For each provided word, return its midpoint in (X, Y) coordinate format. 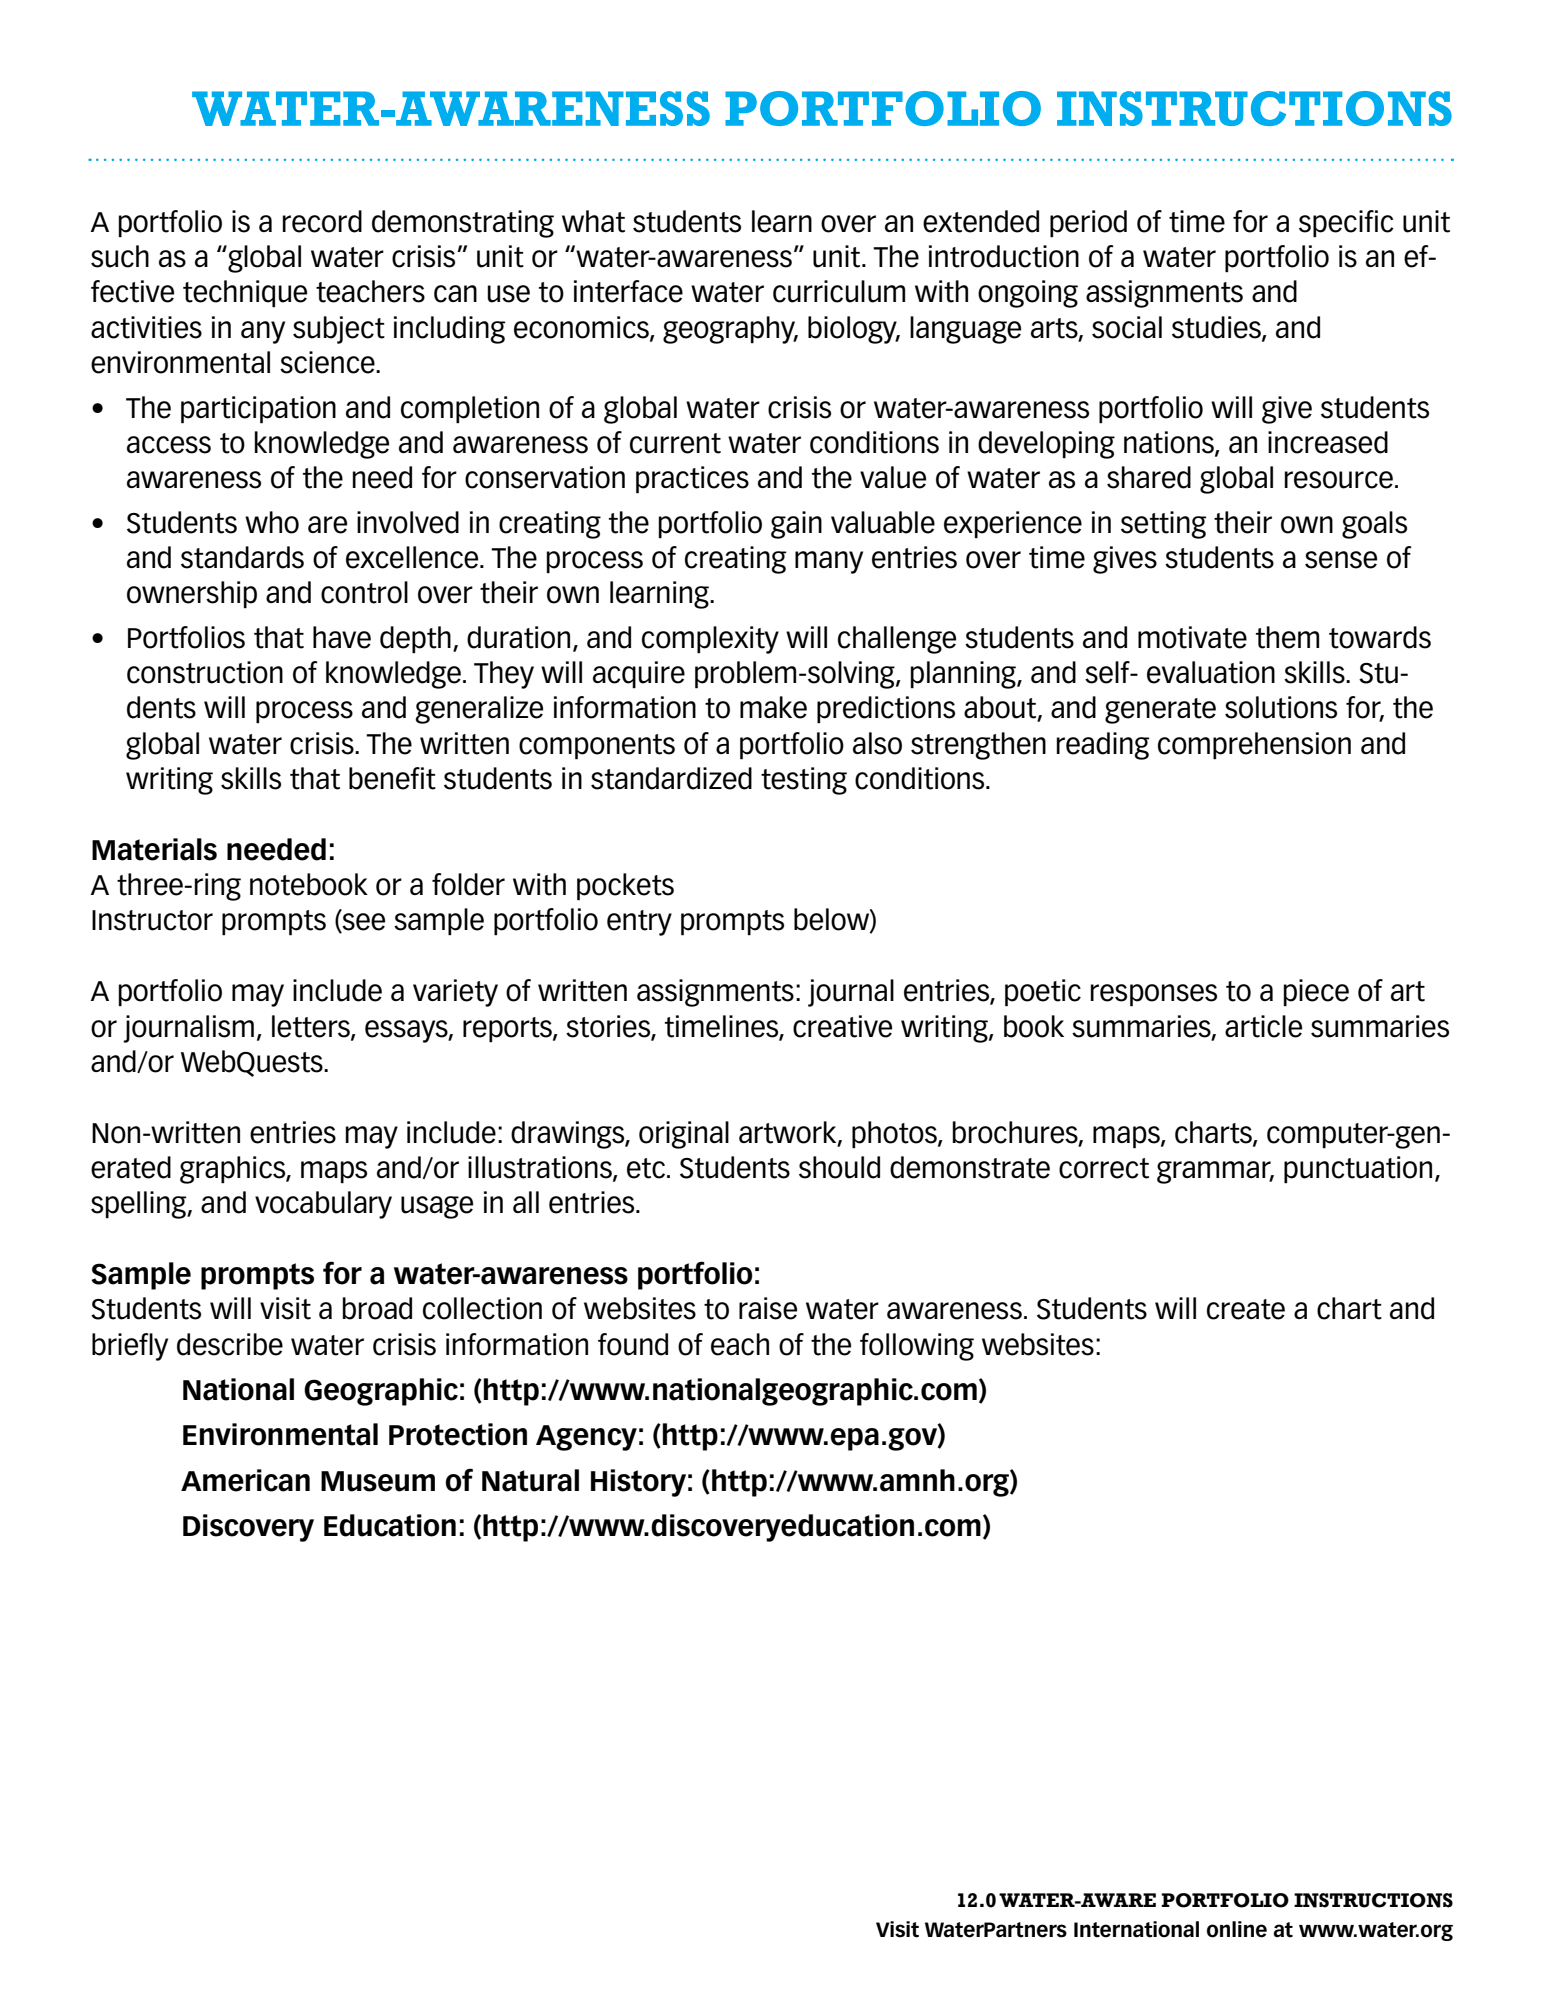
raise (768, 1308)
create (1246, 1309)
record (322, 221)
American (245, 1480)
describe (230, 1344)
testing (804, 781)
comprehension (1254, 746)
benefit (392, 778)
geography (730, 330)
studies (1217, 328)
